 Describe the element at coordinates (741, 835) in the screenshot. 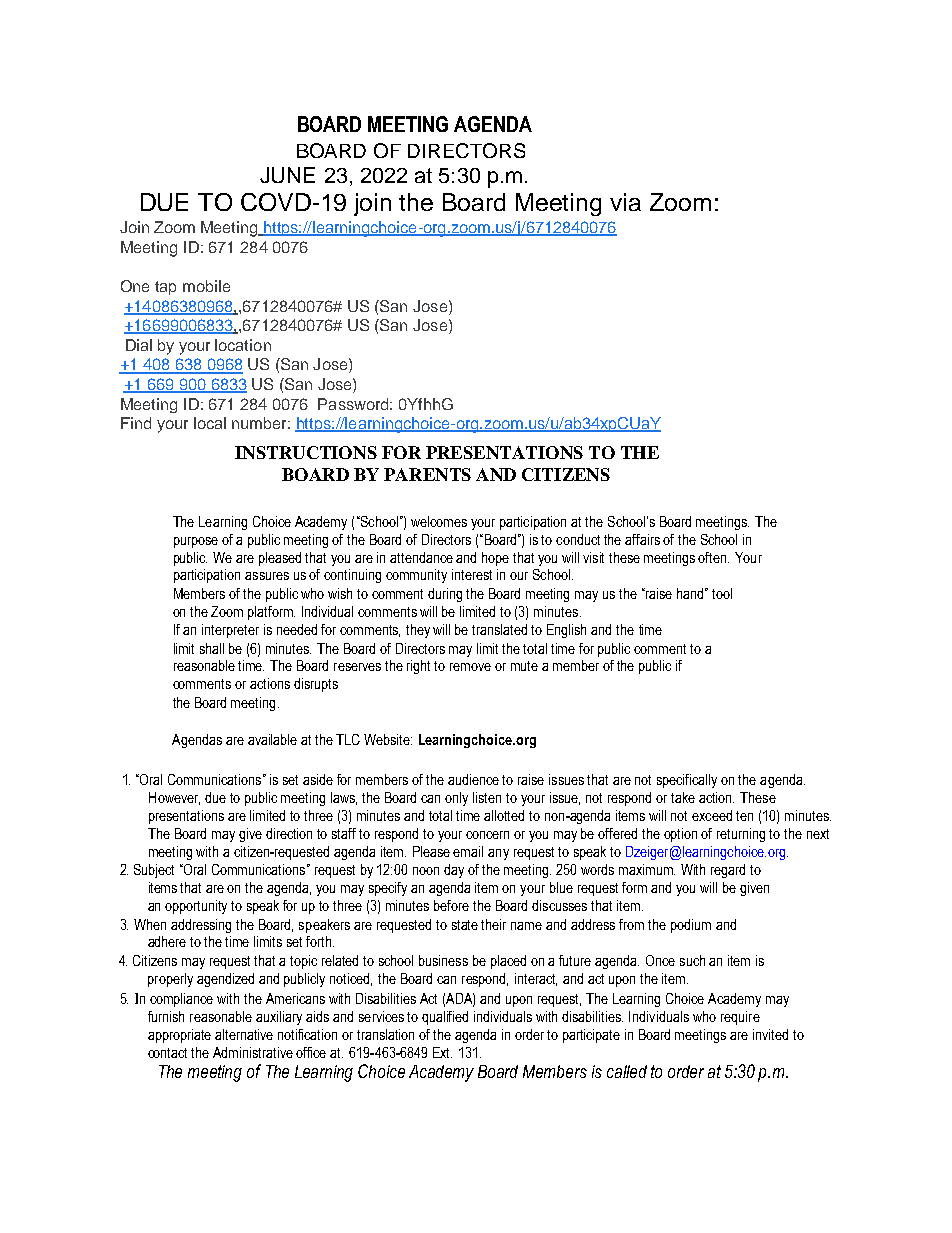

I see `returning` at that location.
